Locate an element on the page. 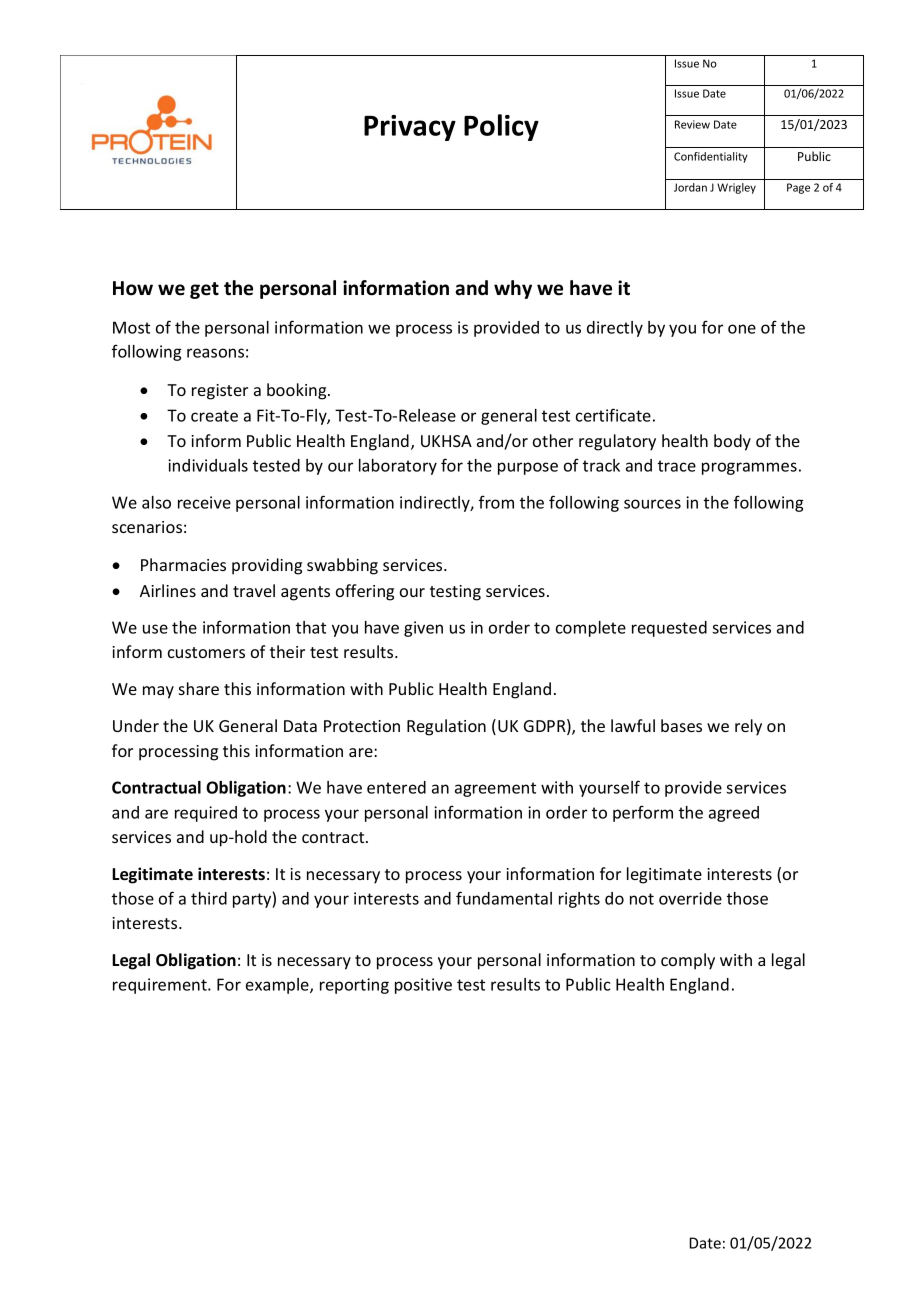  requirement is located at coordinates (161, 986).
